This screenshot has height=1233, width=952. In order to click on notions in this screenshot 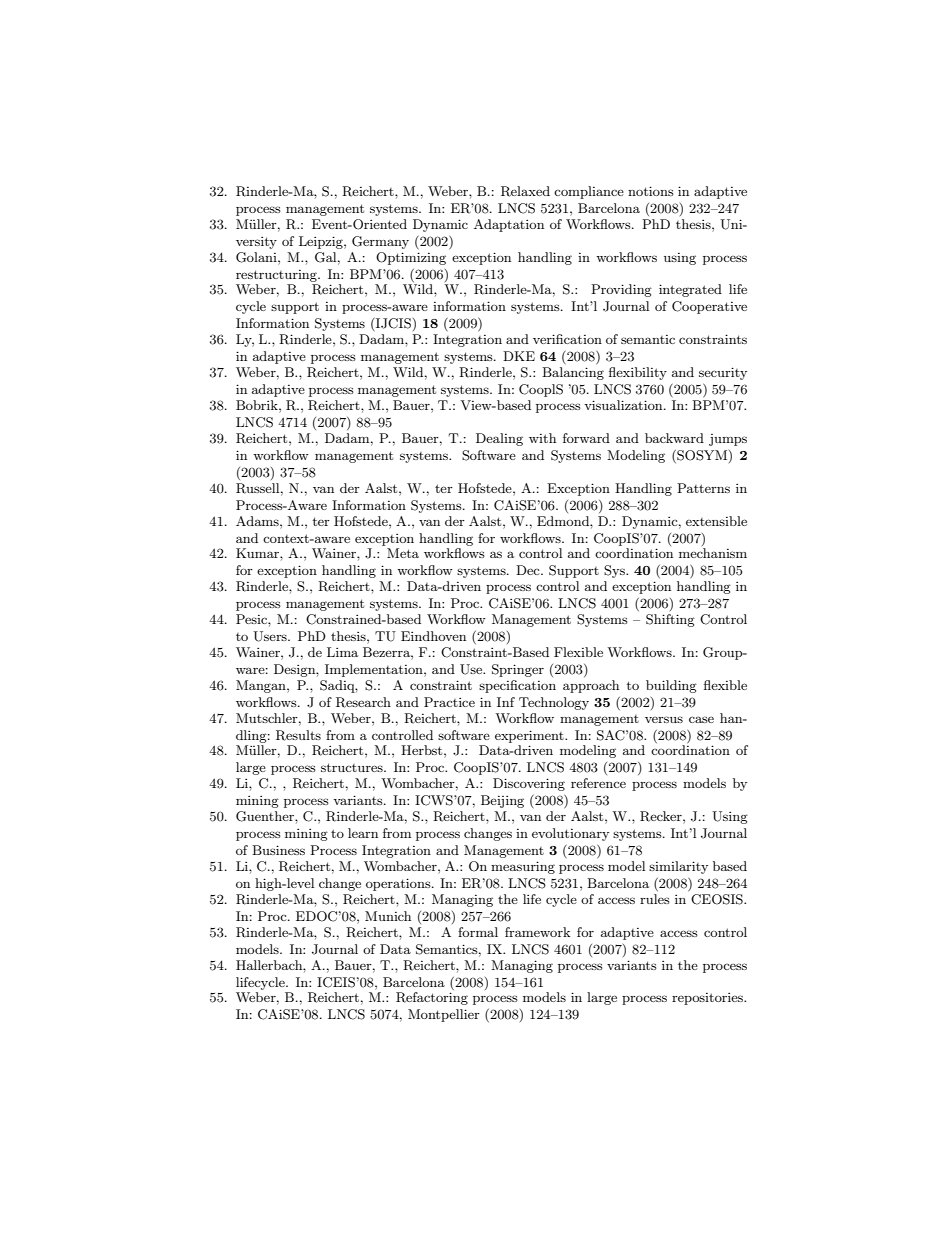, I will do `click(651, 191)`.
